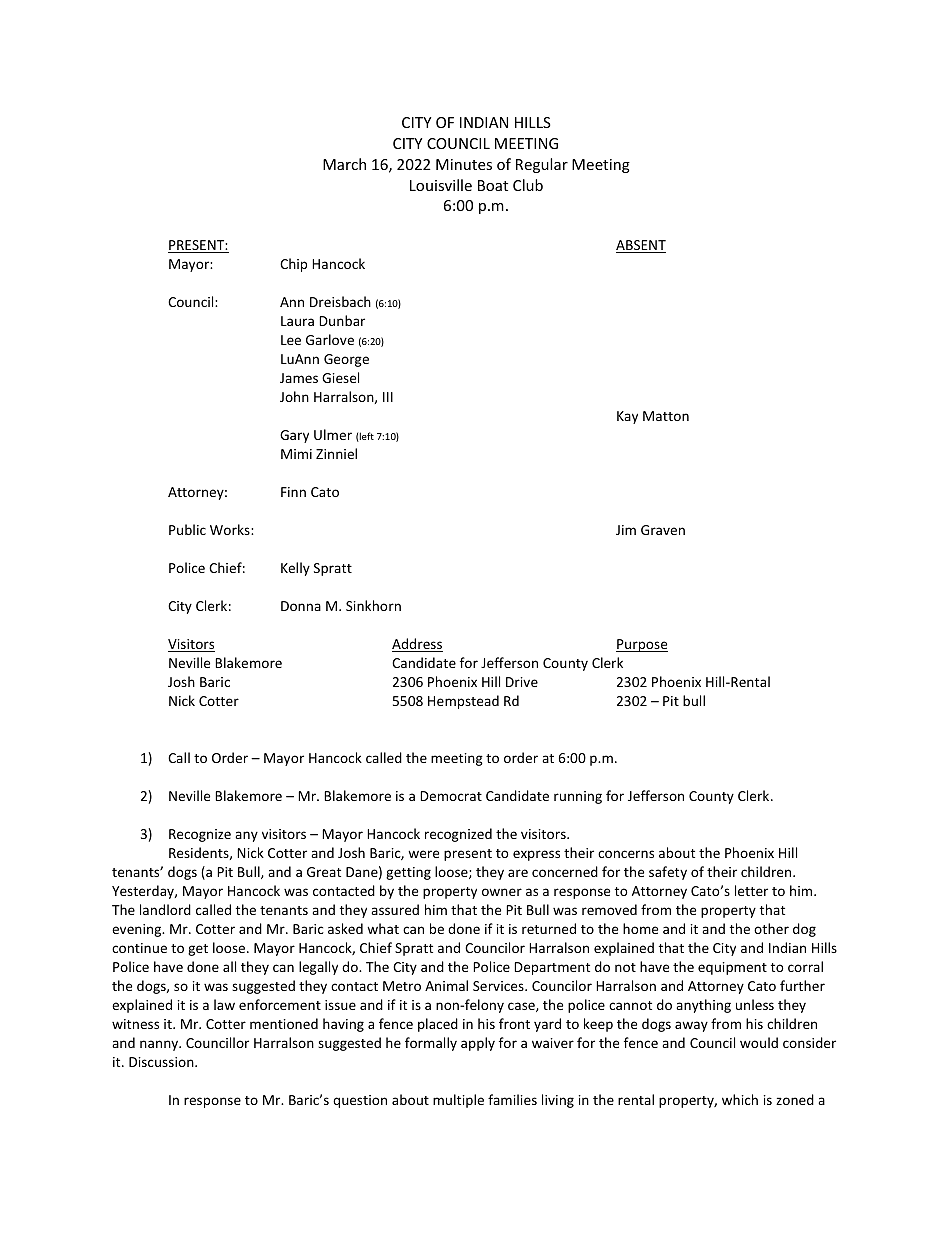 The height and width of the page is (1233, 952). I want to click on Donna, so click(301, 606).
